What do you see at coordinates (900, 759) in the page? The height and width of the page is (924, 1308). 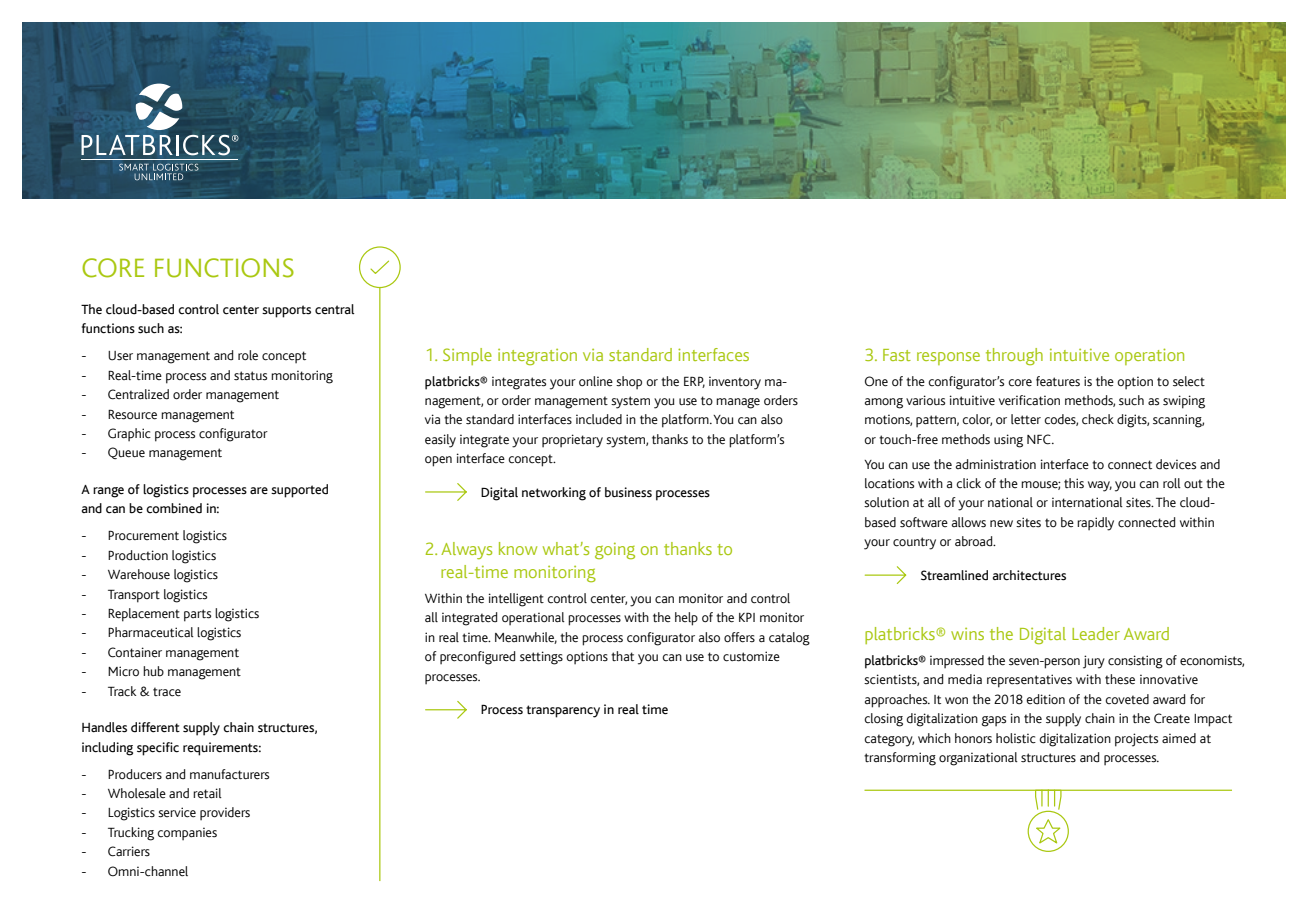 I see `transforming` at bounding box center [900, 759].
